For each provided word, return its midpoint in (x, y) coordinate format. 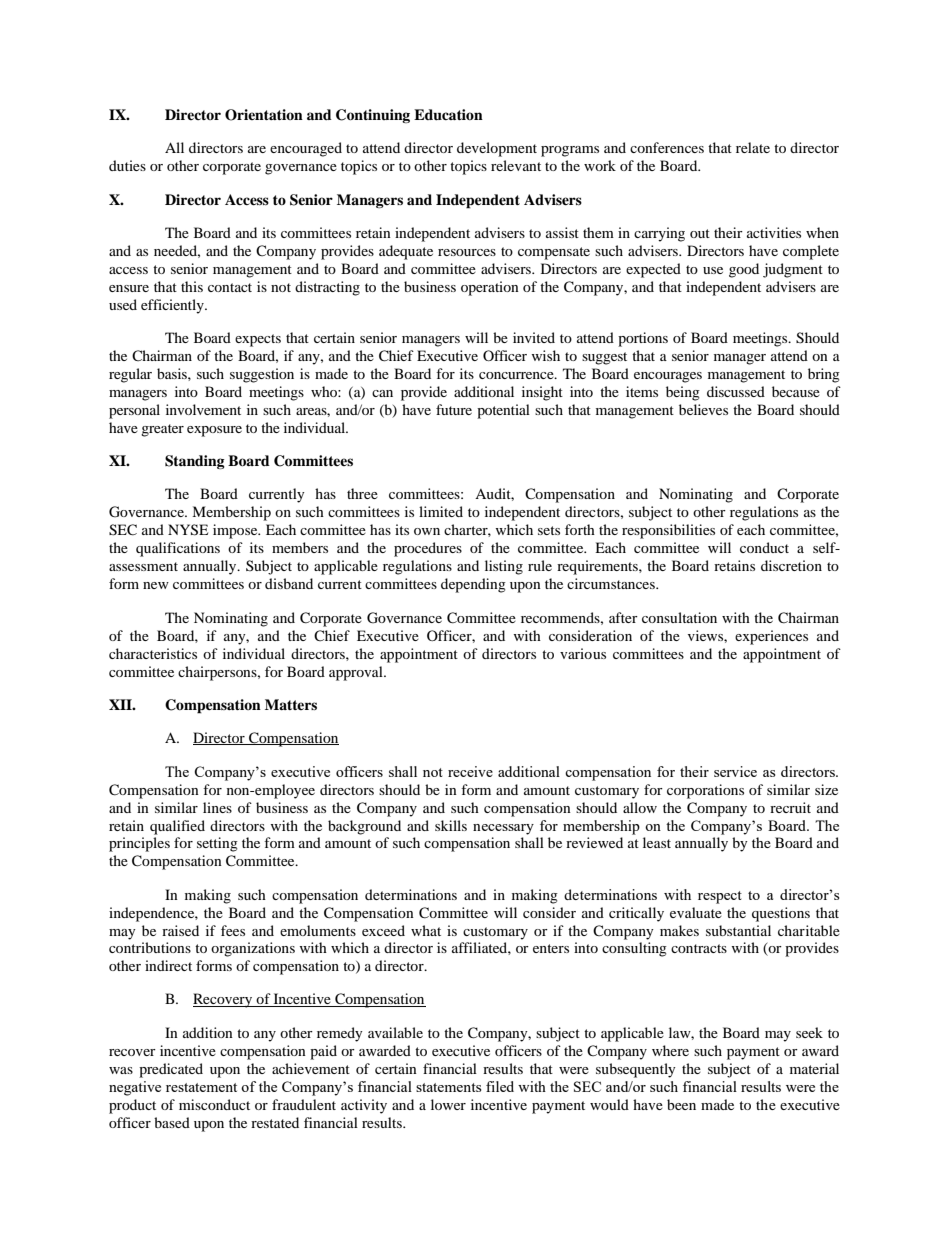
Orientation (264, 115)
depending (473, 585)
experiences (771, 637)
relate (753, 147)
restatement (201, 1087)
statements (448, 1087)
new (156, 585)
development (497, 149)
